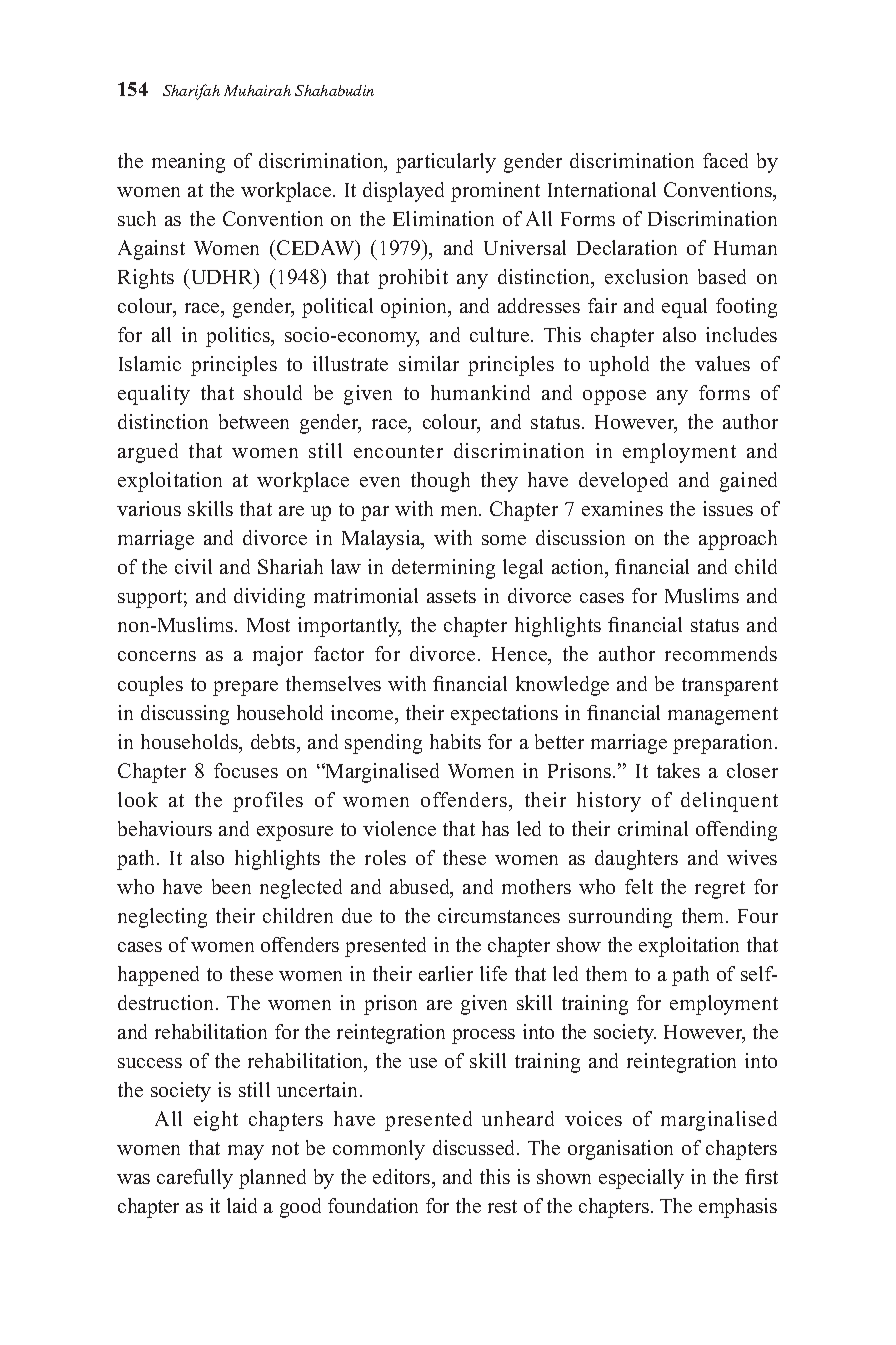  I want to click on Elimination, so click(443, 218).
